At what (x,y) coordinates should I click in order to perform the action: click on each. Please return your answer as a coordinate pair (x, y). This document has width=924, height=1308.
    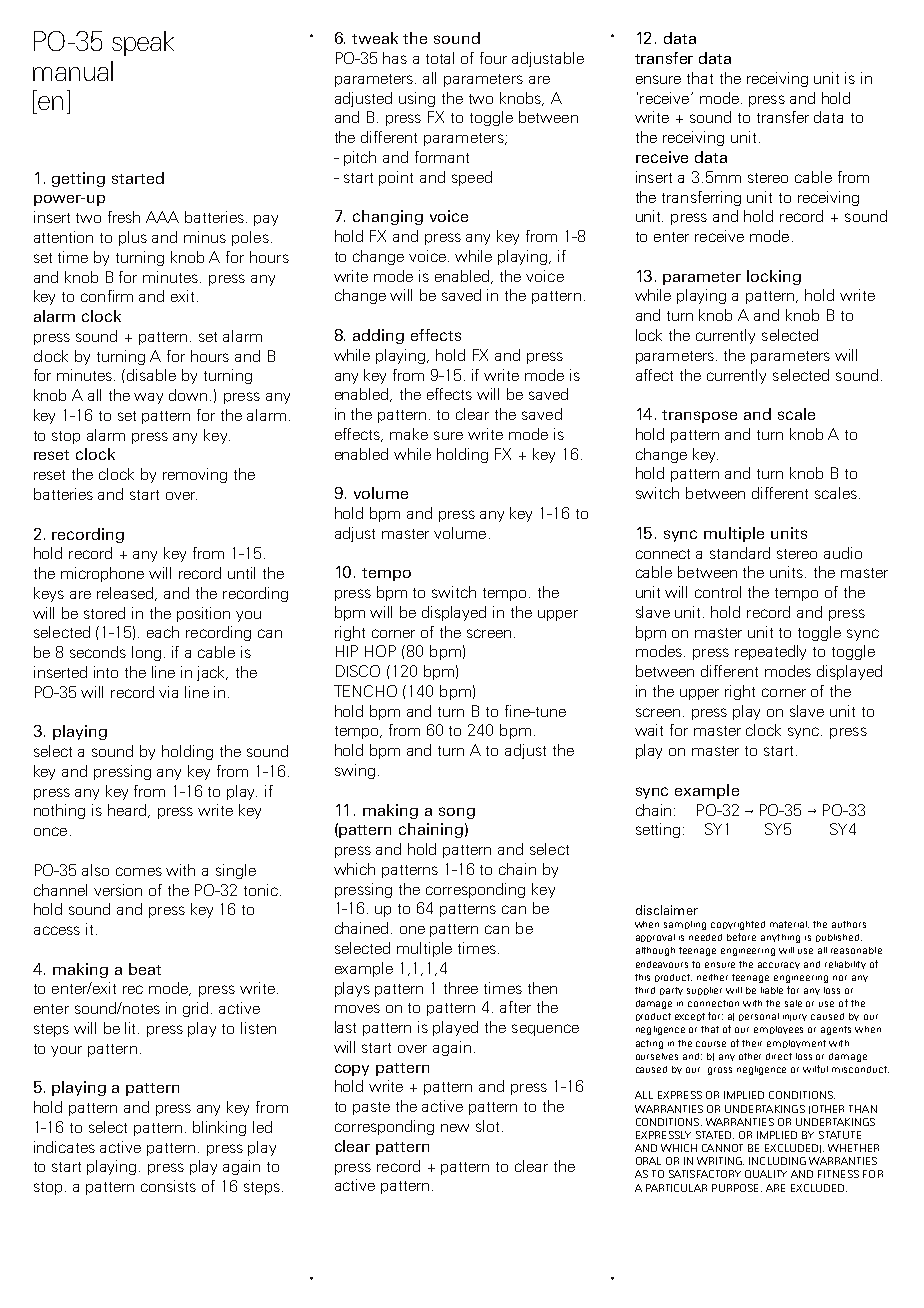
    Looking at the image, I should click on (163, 632).
